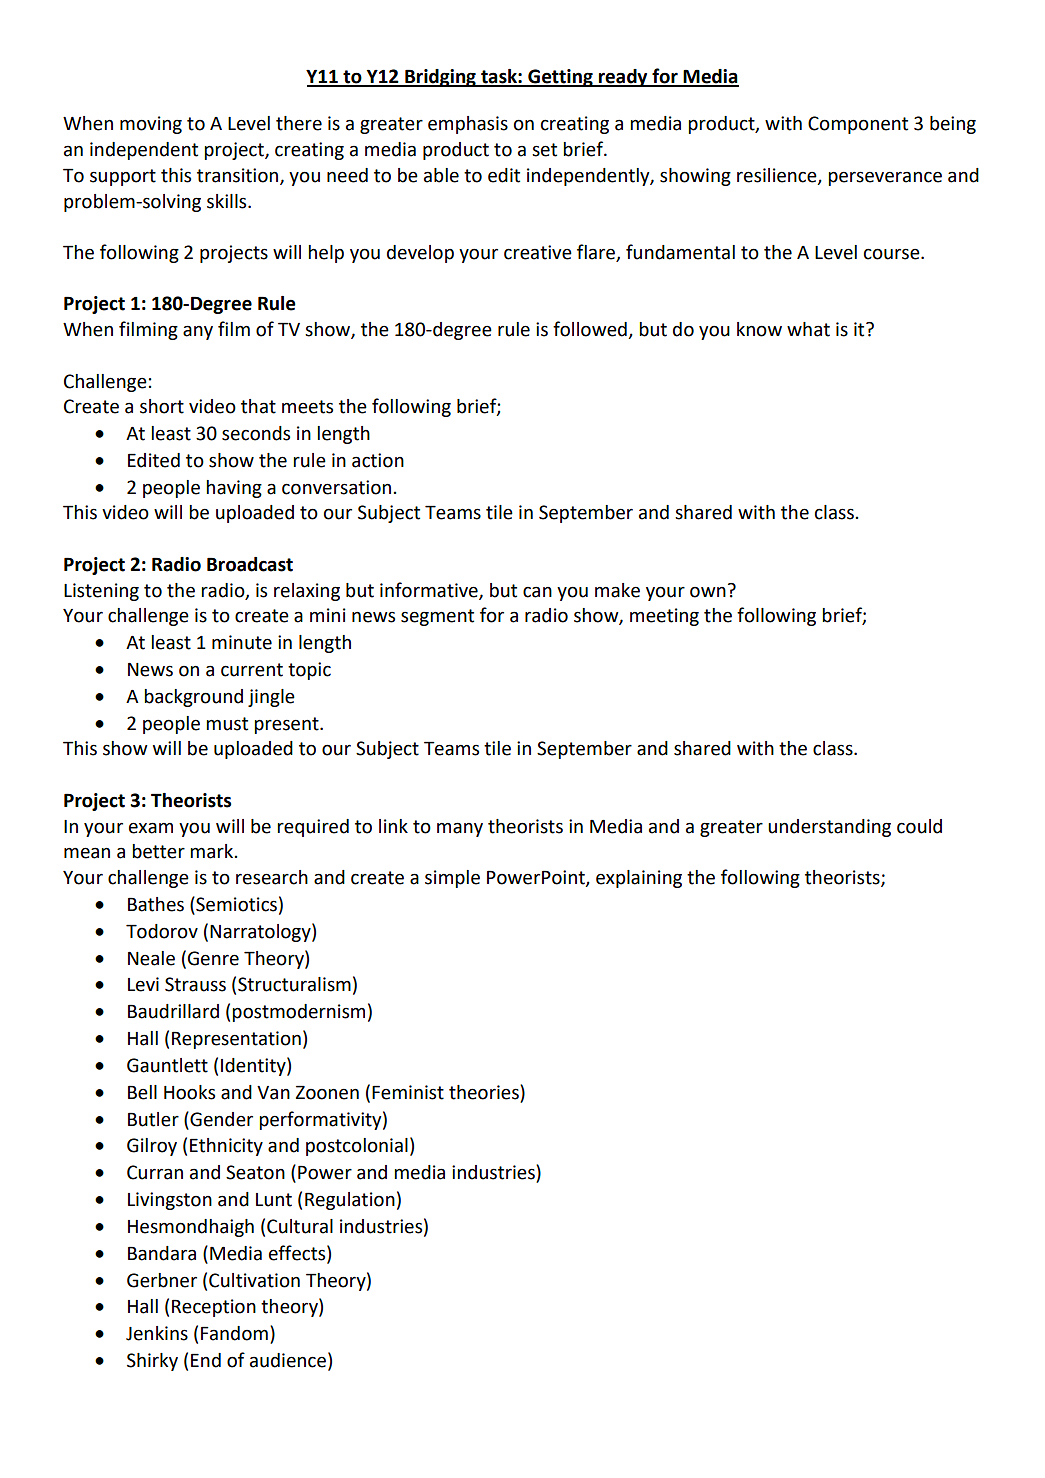 This document has width=1045, height=1478. Describe the element at coordinates (151, 125) in the document. I see `moving` at that location.
